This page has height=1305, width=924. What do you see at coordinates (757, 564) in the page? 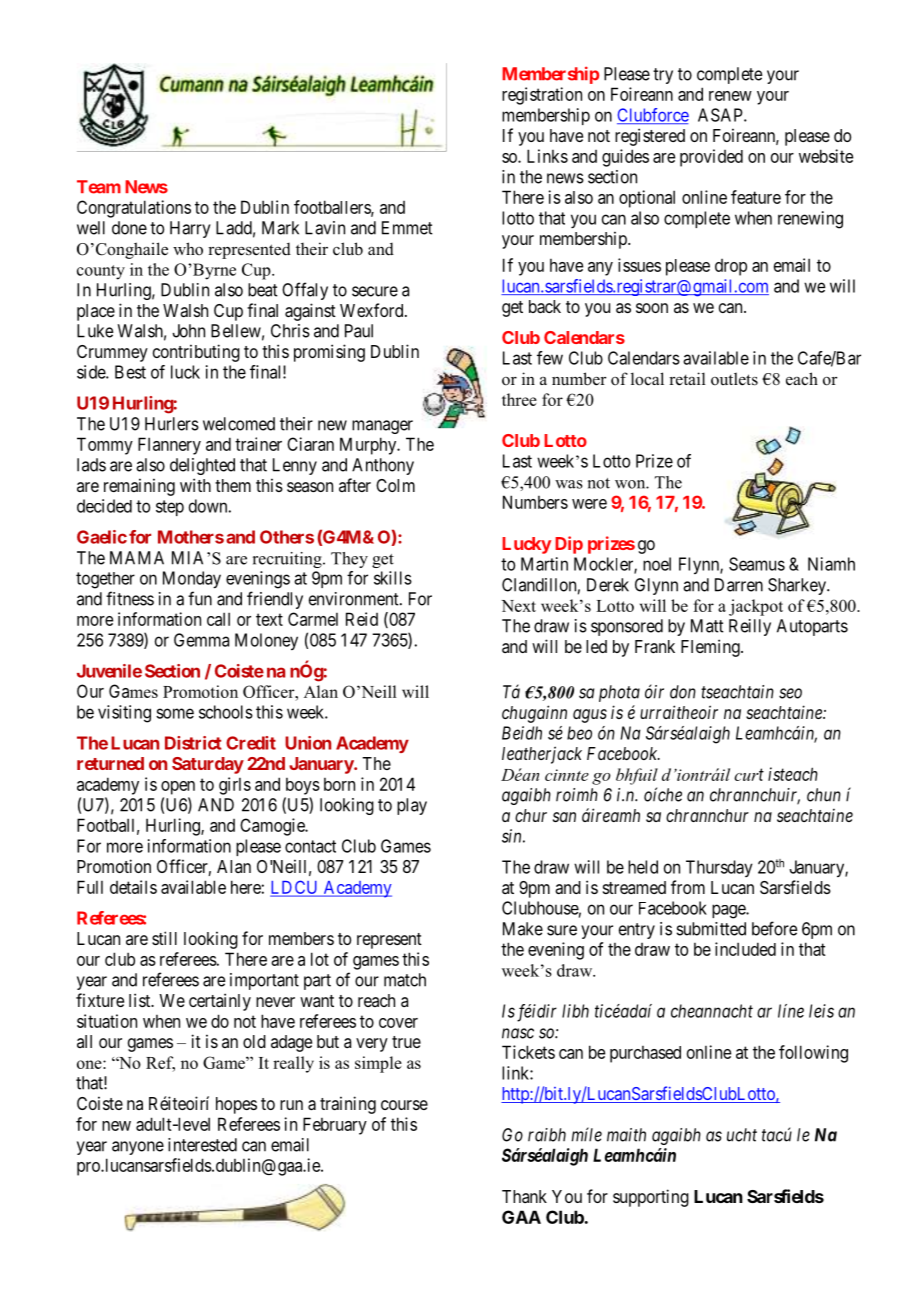
I see `Seamus` at bounding box center [757, 564].
